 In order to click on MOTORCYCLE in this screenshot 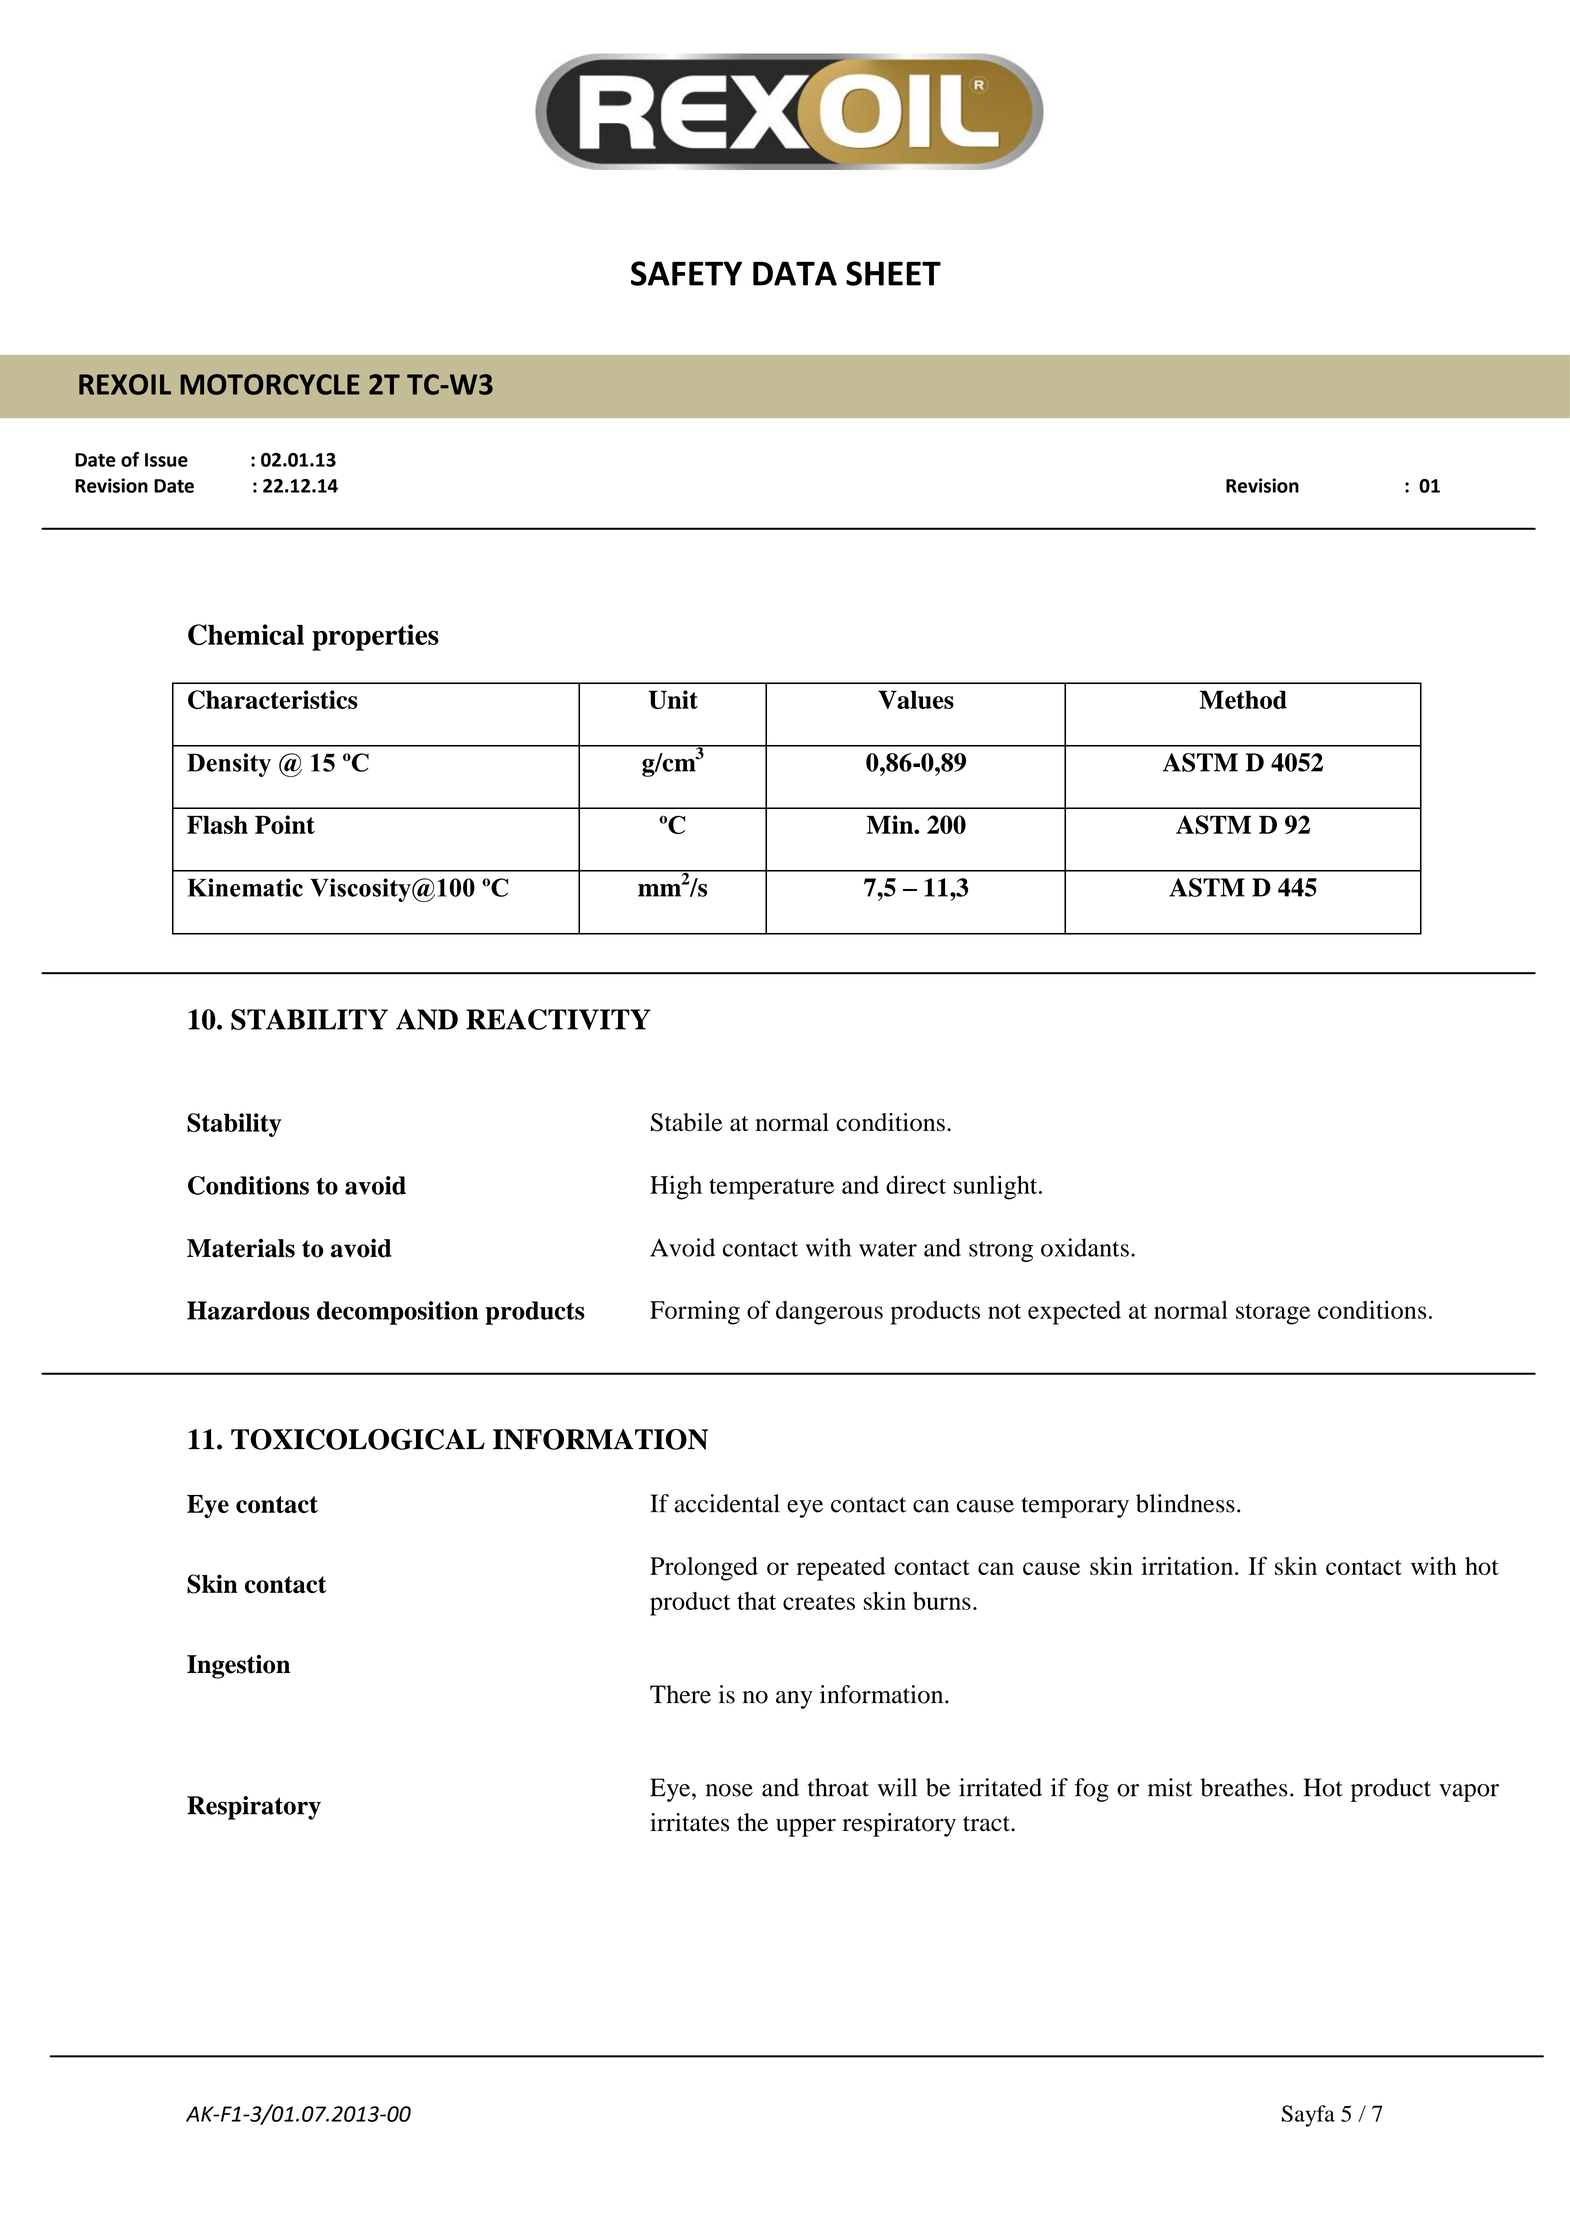, I will do `click(270, 384)`.
